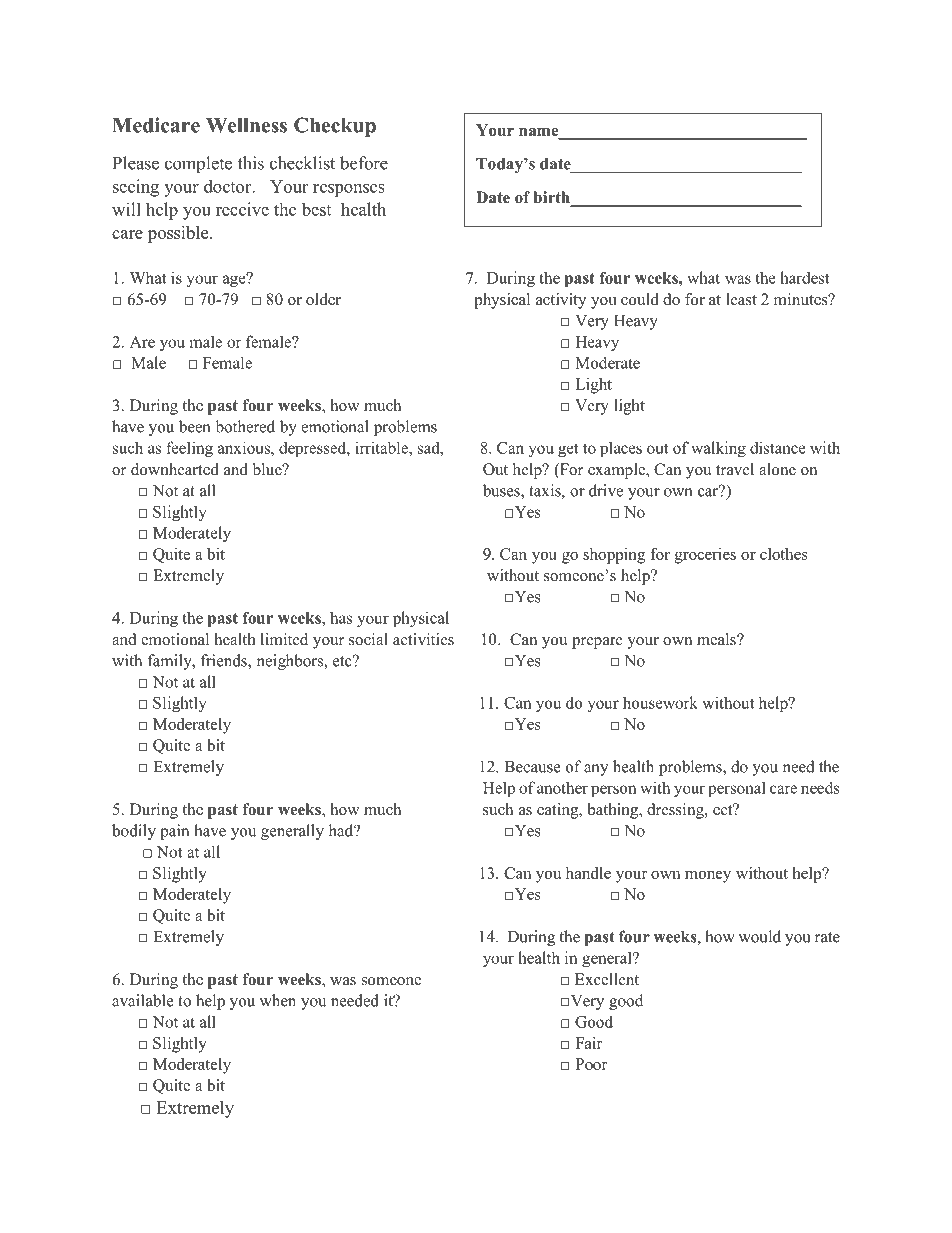 This screenshot has width=952, height=1233. Describe the element at coordinates (591, 1064) in the screenshot. I see `Poor` at that location.
